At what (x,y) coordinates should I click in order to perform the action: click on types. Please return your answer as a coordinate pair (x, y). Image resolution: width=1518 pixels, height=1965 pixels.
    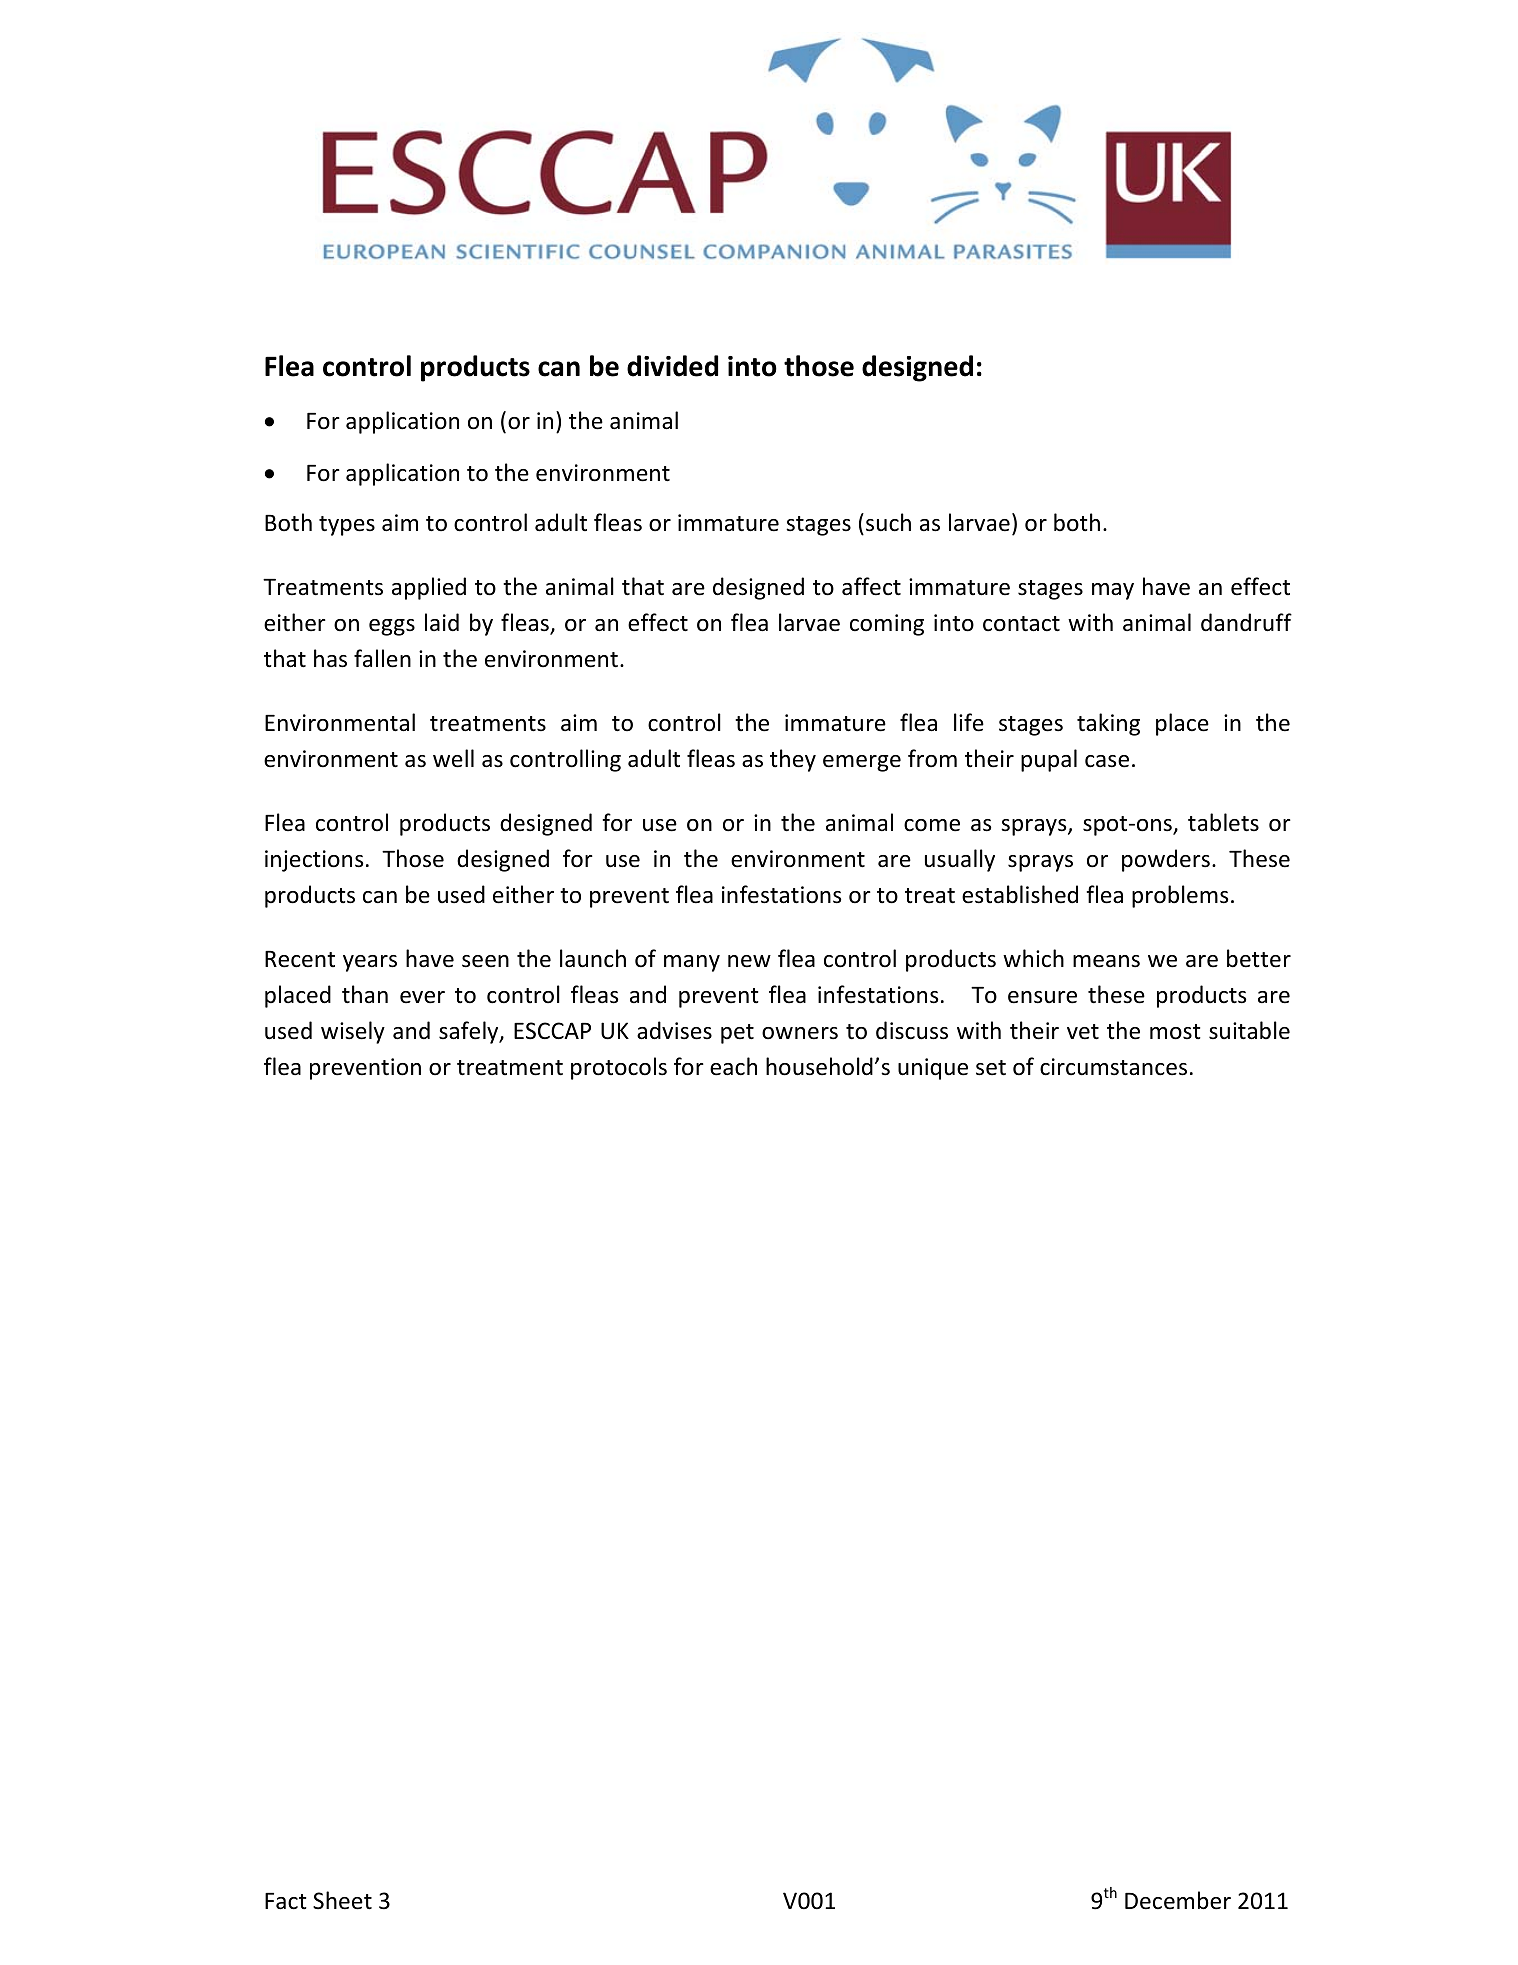
    Looking at the image, I should click on (347, 526).
